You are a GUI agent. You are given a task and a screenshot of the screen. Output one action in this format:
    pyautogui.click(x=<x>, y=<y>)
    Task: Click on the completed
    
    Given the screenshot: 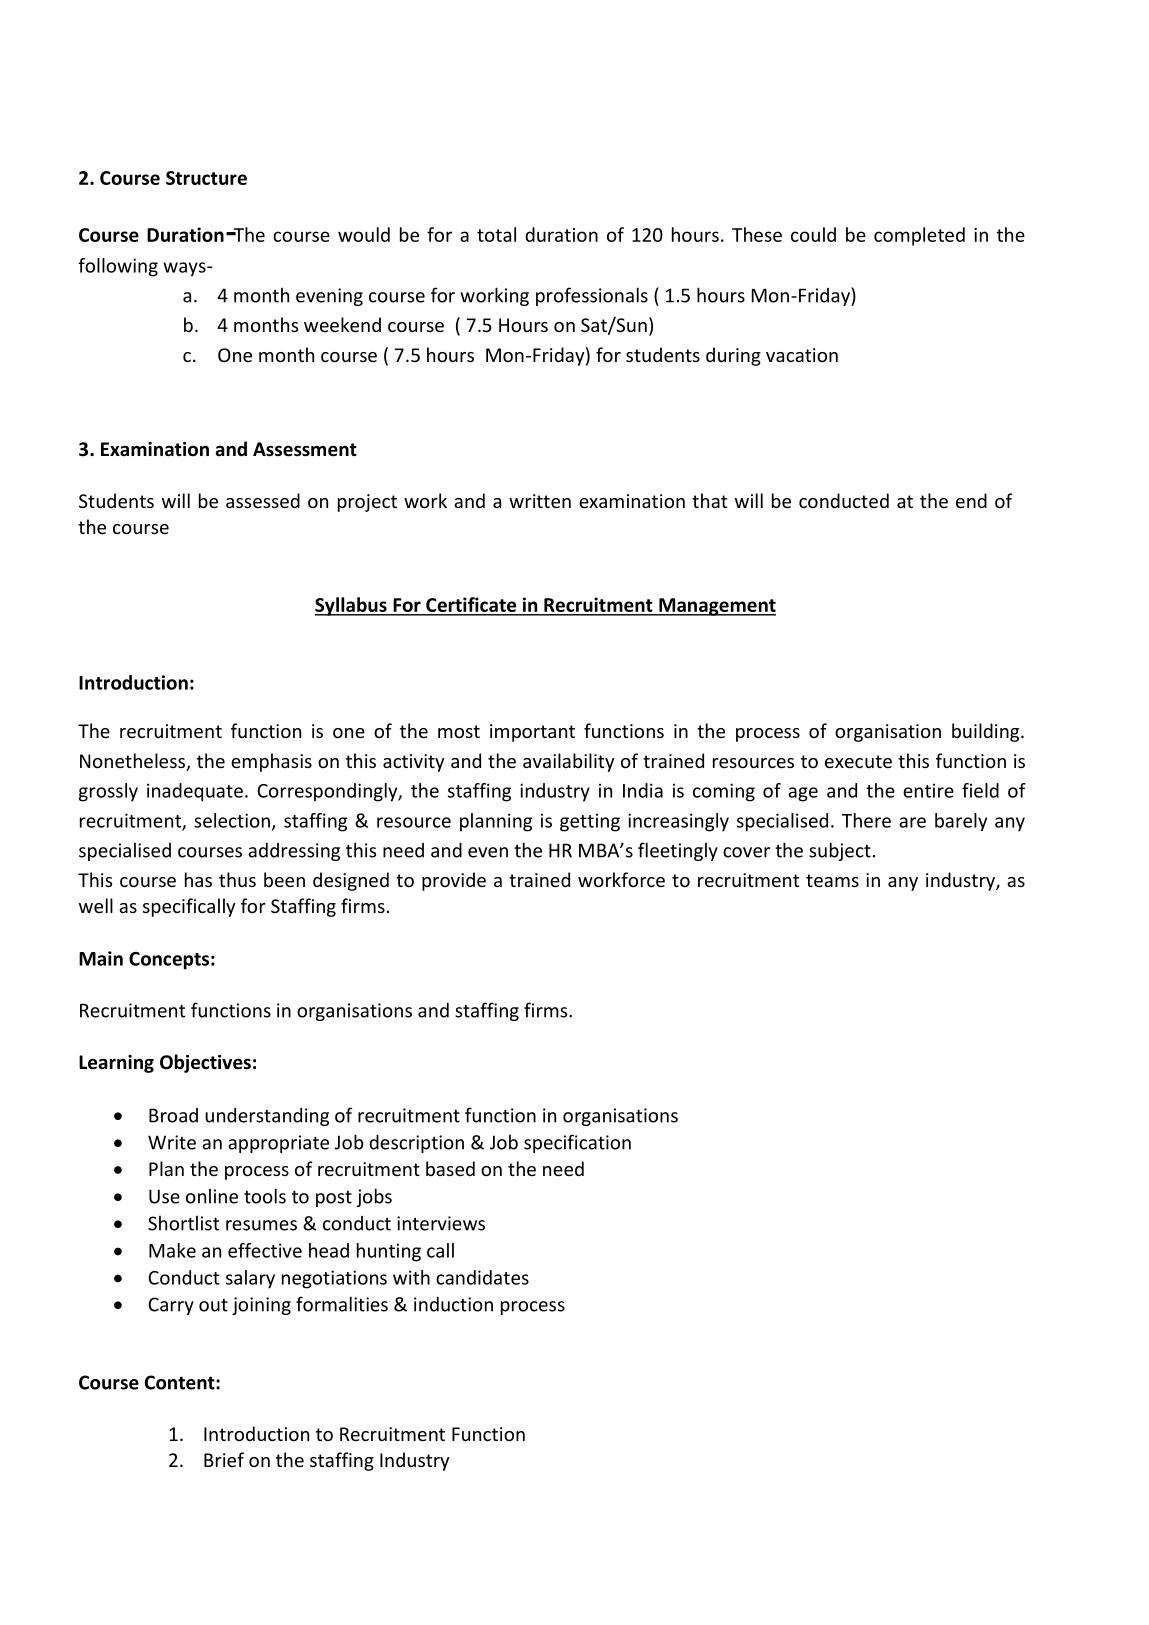 What is the action you would take?
    pyautogui.click(x=919, y=236)
